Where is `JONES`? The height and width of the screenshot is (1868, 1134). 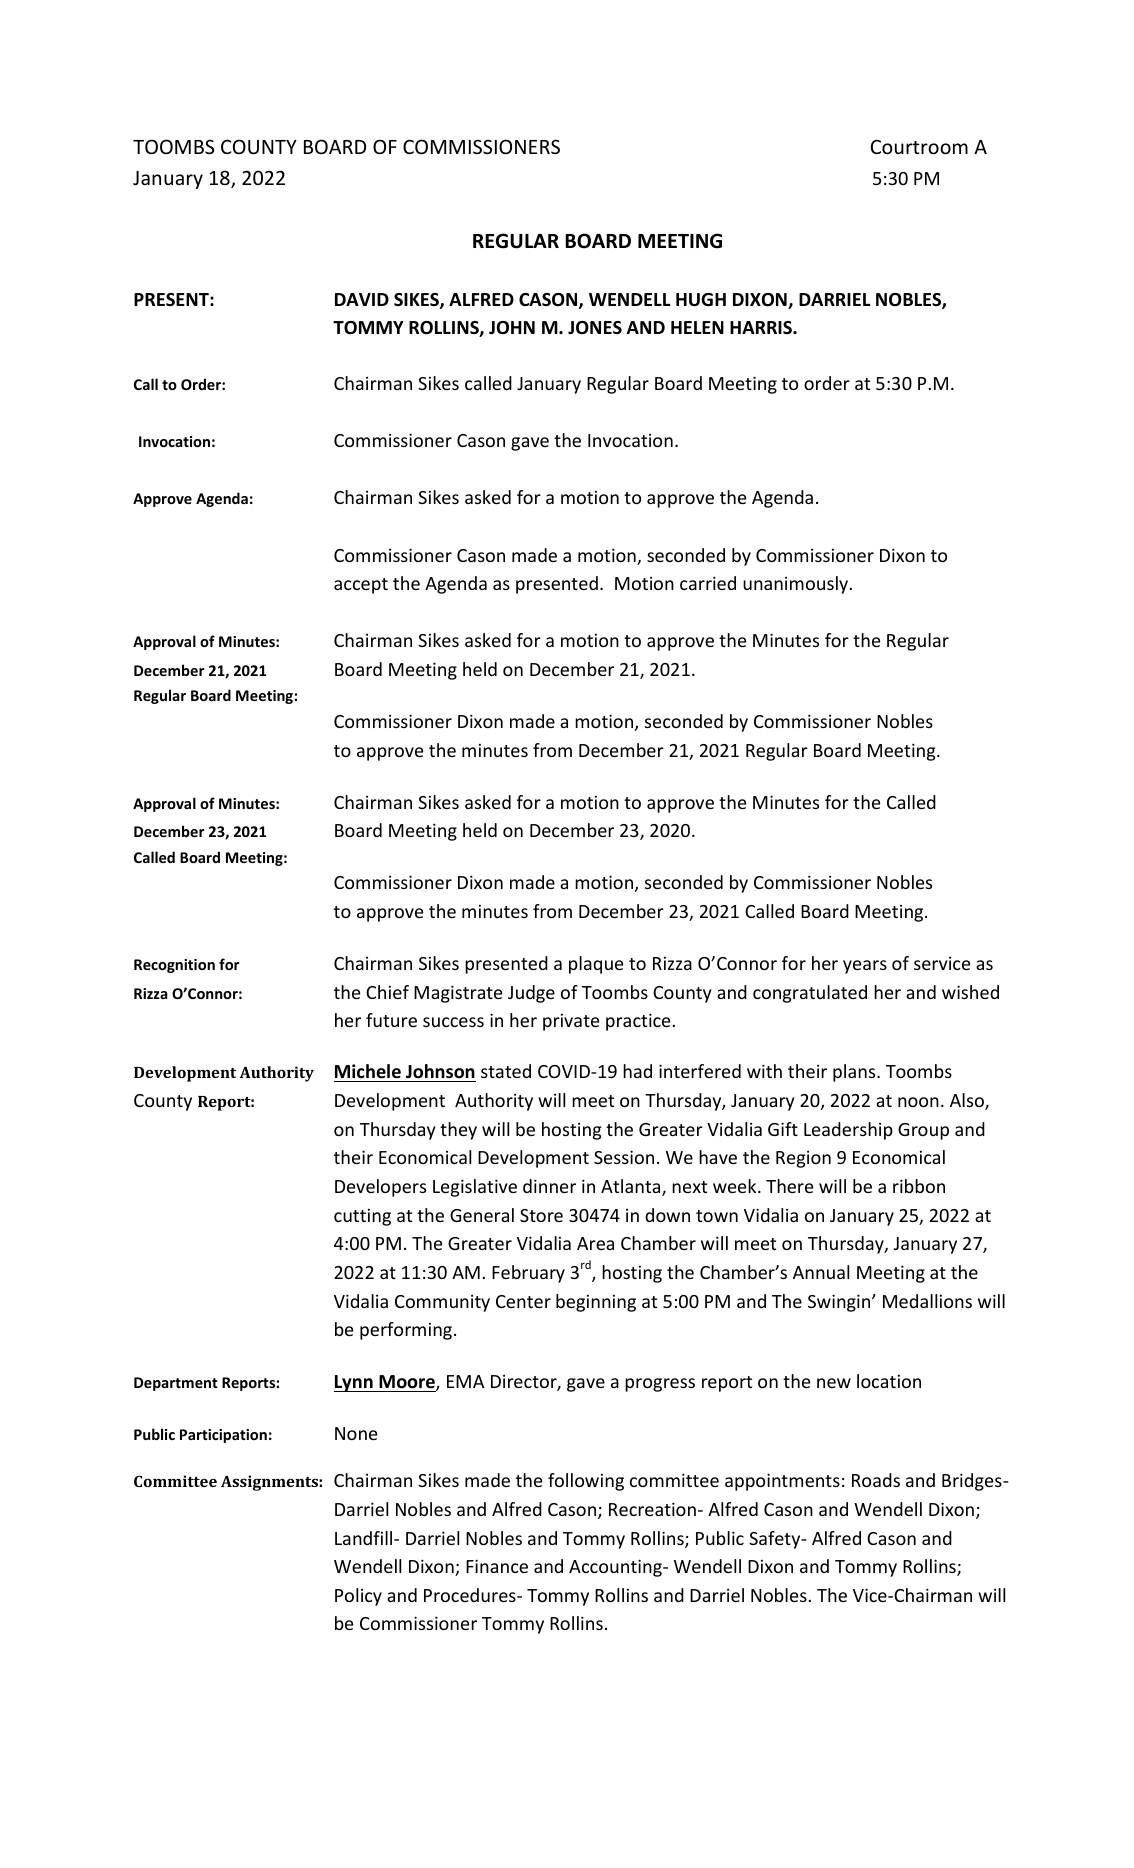 JONES is located at coordinates (595, 328).
